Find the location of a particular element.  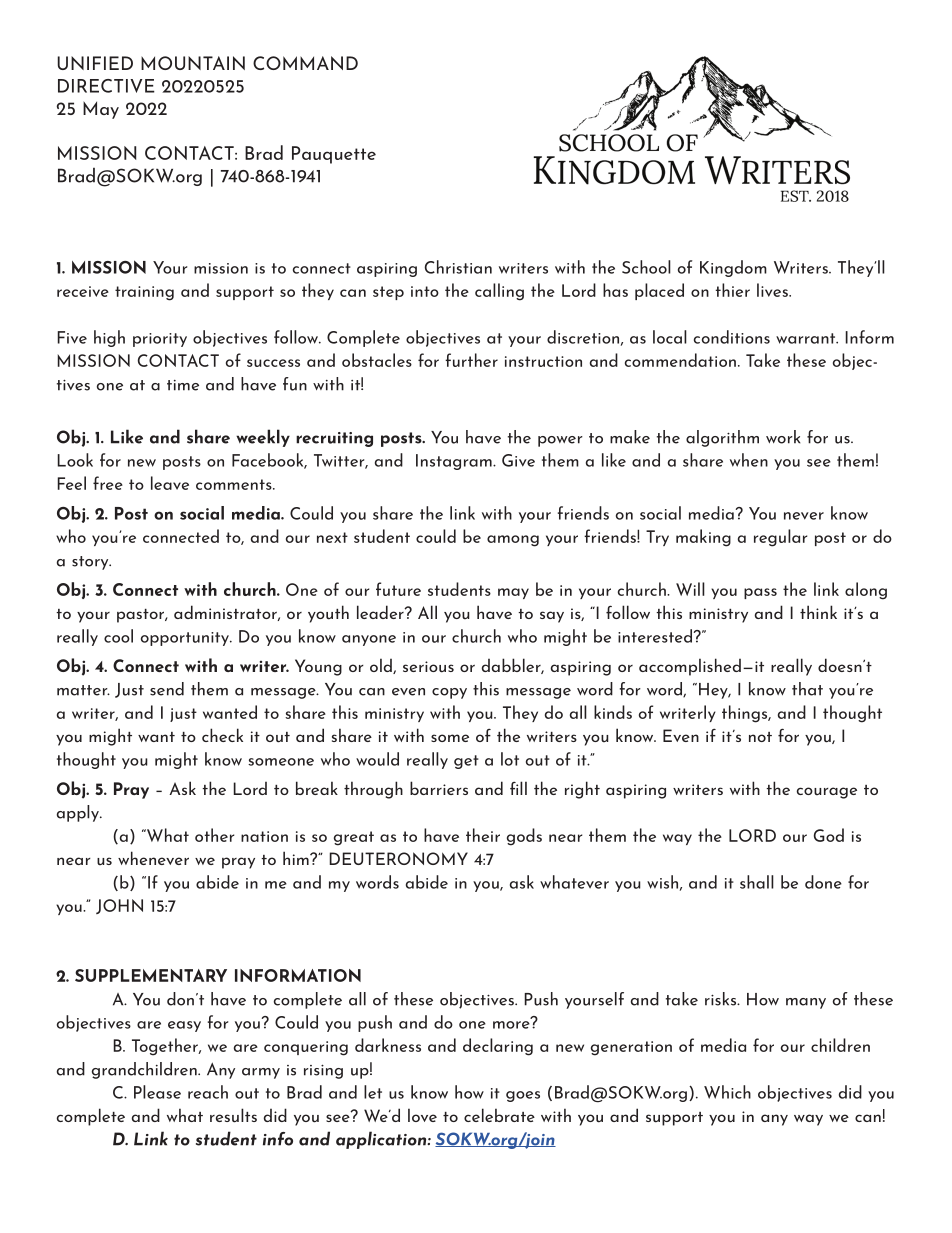

future is located at coordinates (398, 589).
